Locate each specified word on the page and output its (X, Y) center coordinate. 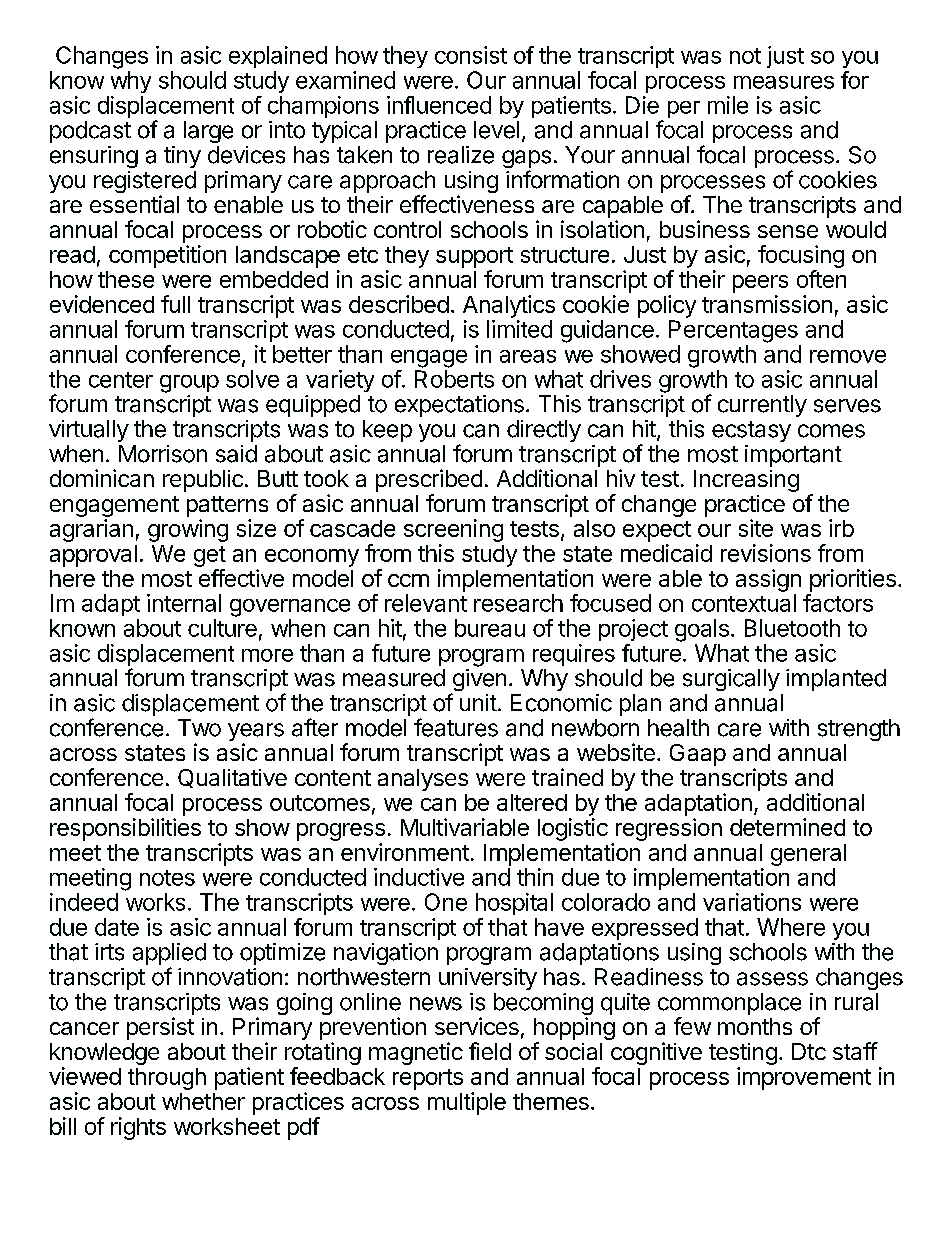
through (167, 1079)
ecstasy (751, 431)
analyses (423, 780)
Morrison (163, 454)
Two (199, 728)
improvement (804, 1078)
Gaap (698, 755)
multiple (467, 1103)
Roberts (454, 379)
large (208, 132)
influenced (439, 105)
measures (784, 82)
